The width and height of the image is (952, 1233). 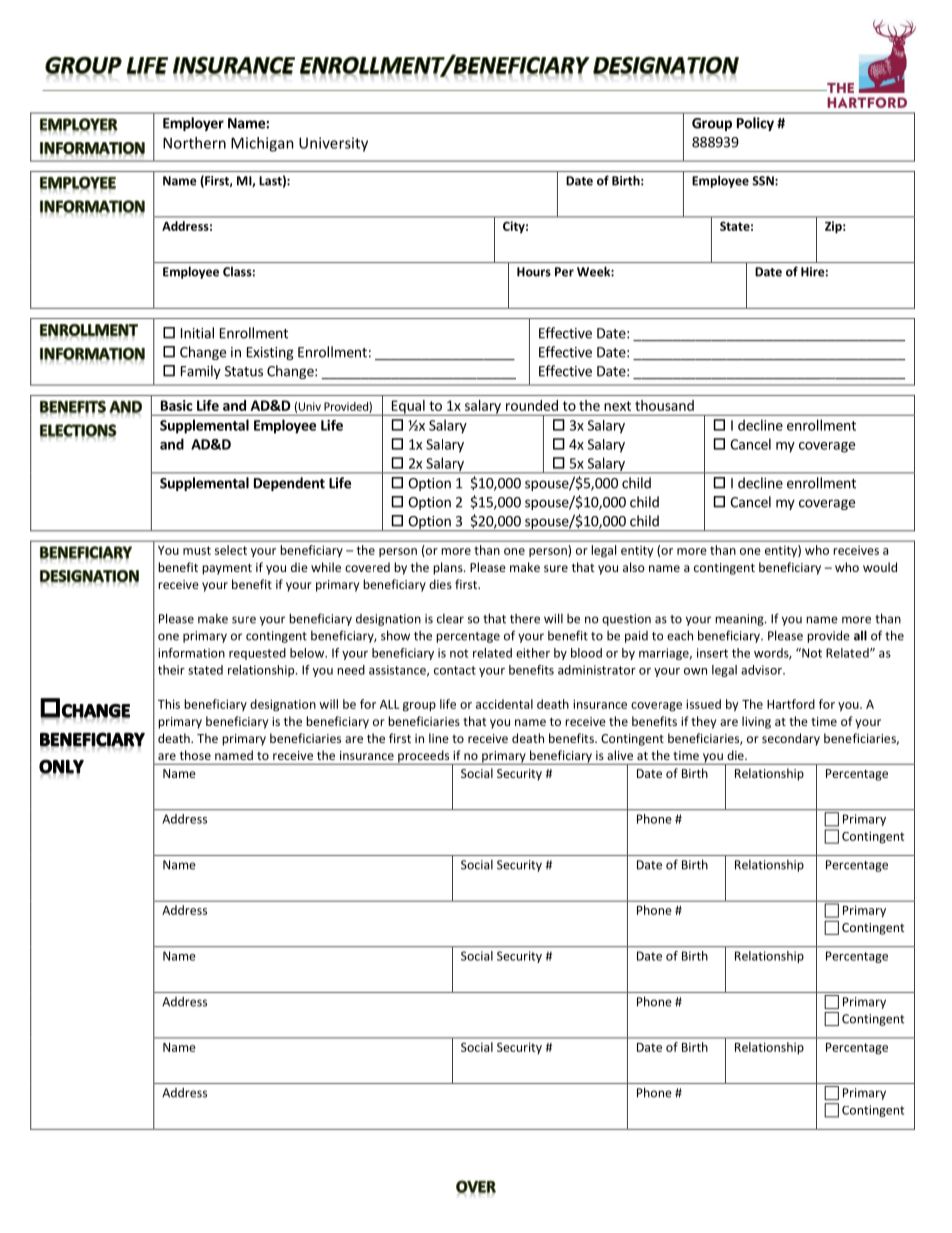 What do you see at coordinates (504, 704) in the image?
I see `accidental` at bounding box center [504, 704].
